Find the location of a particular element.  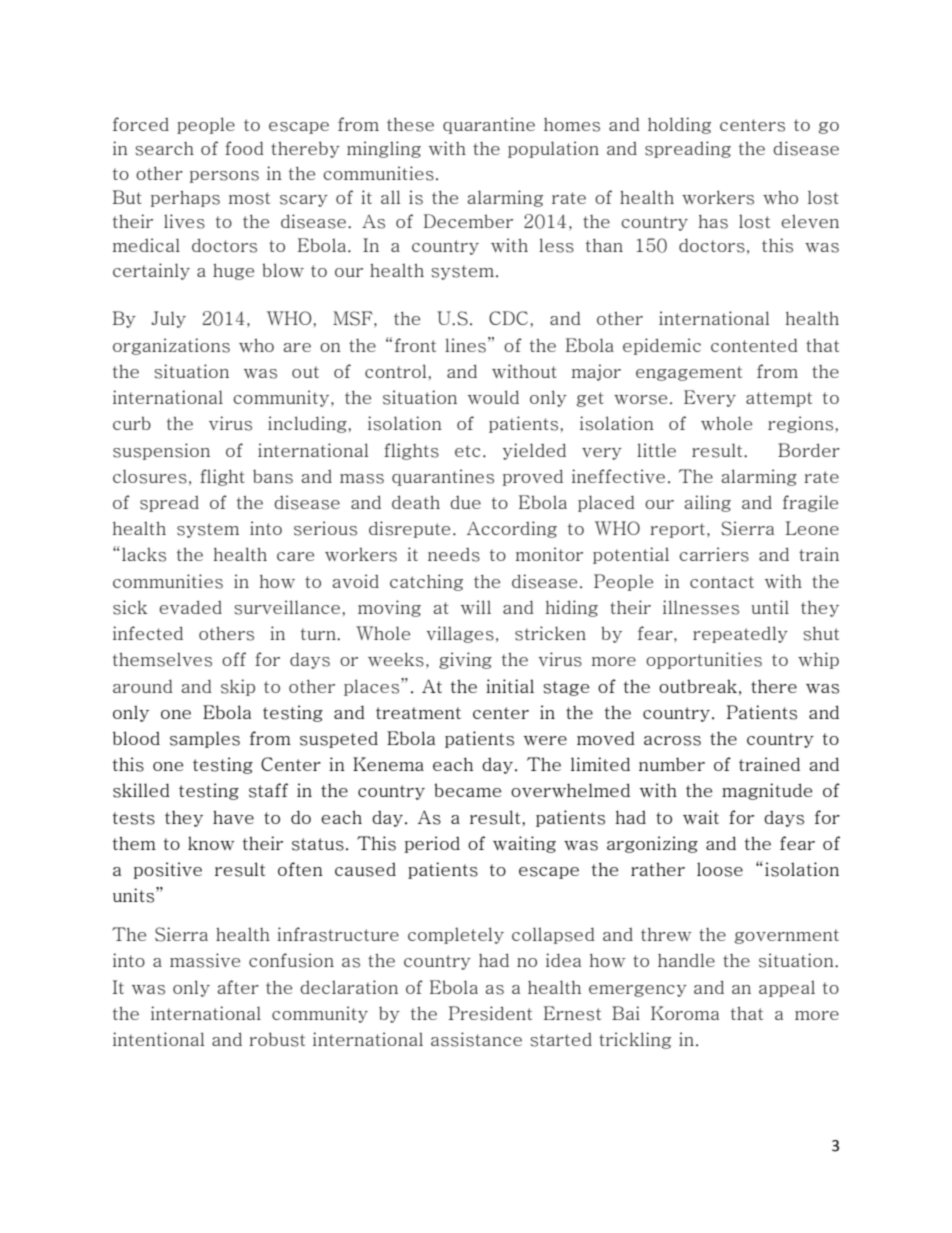

President is located at coordinates (490, 1013).
